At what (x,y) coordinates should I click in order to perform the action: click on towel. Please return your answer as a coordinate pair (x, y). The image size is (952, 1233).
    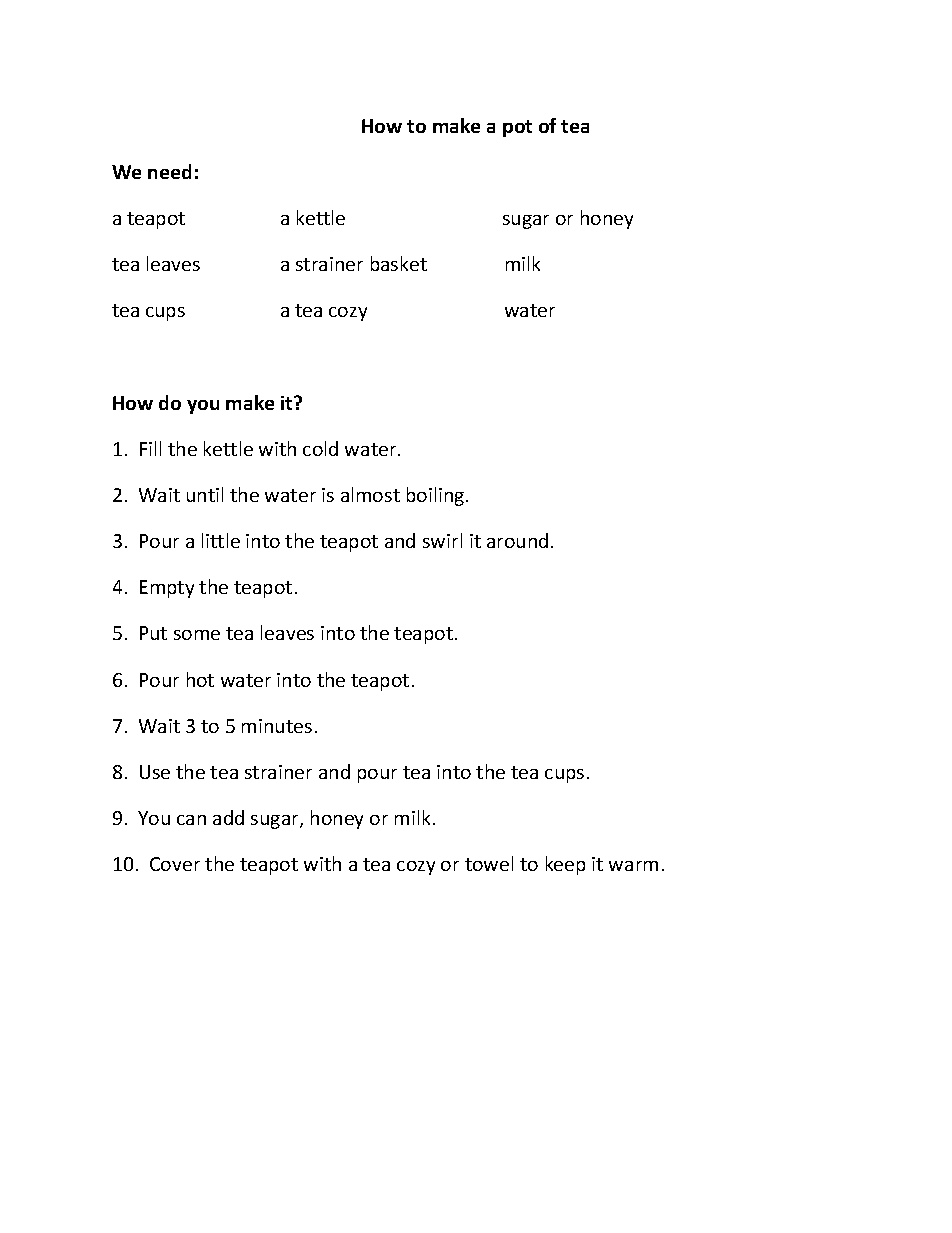
    Looking at the image, I should click on (489, 863).
